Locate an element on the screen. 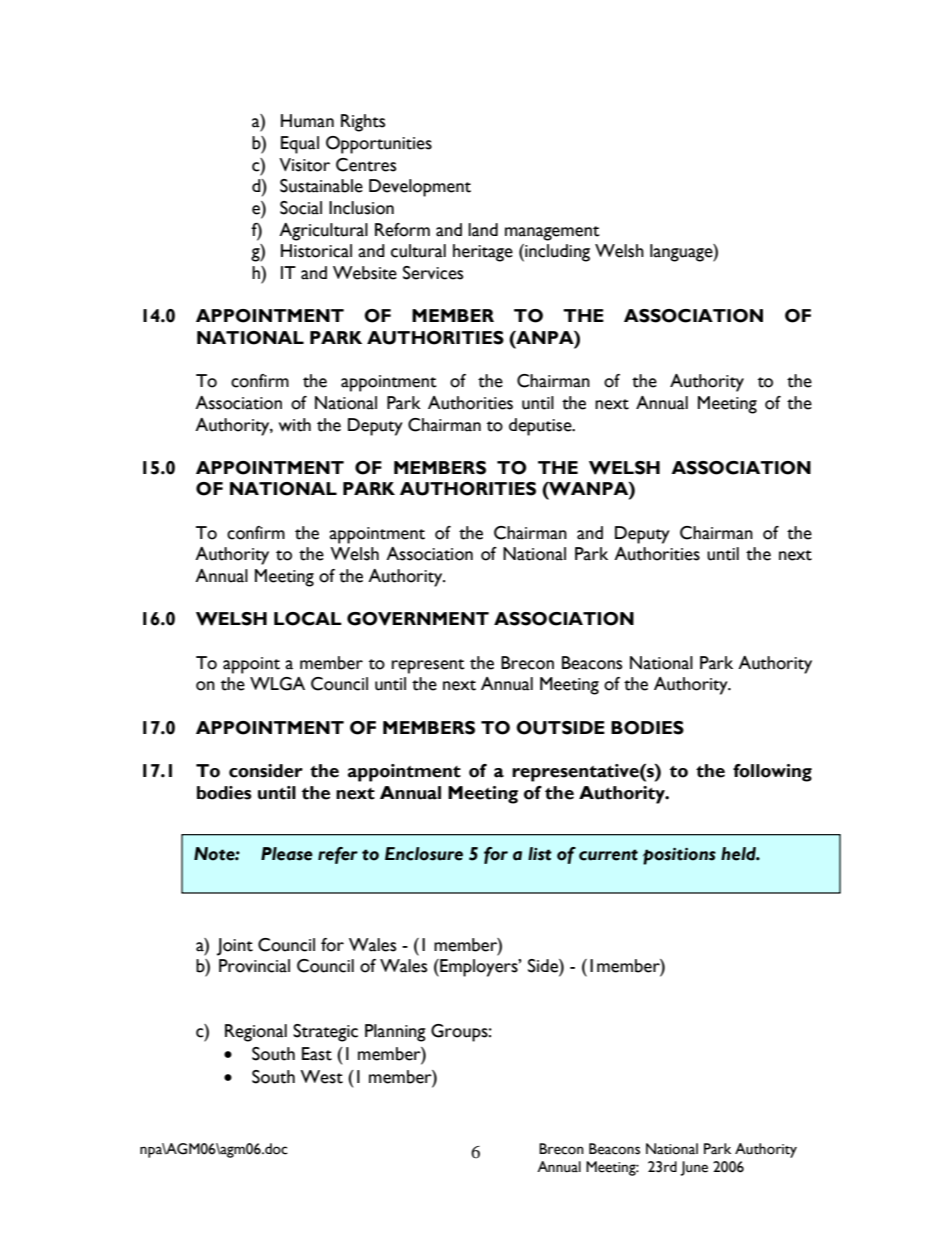 This screenshot has width=952, height=1233. management is located at coordinates (552, 233).
